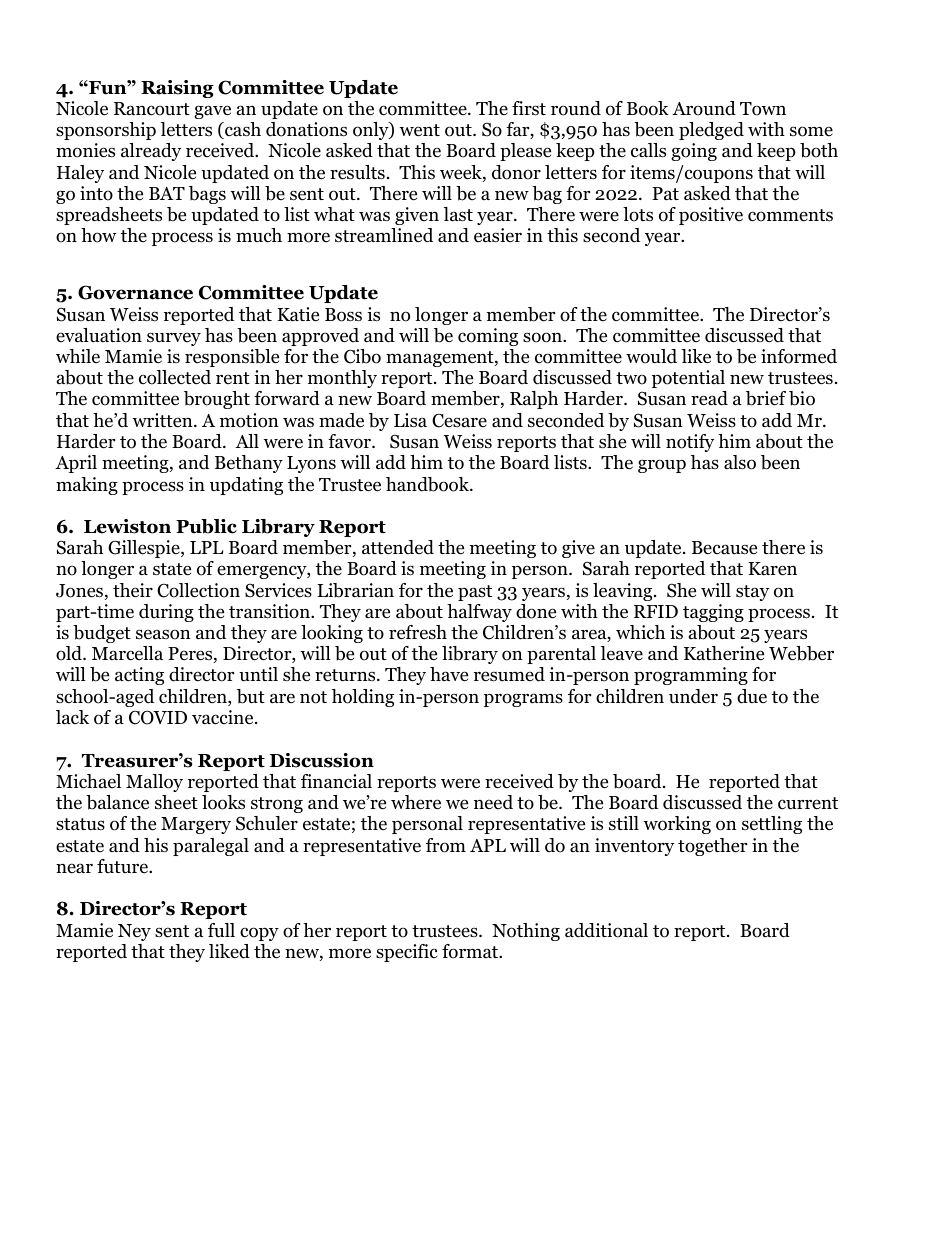 This page has height=1233, width=952. What do you see at coordinates (398, 547) in the page?
I see `attended` at bounding box center [398, 547].
